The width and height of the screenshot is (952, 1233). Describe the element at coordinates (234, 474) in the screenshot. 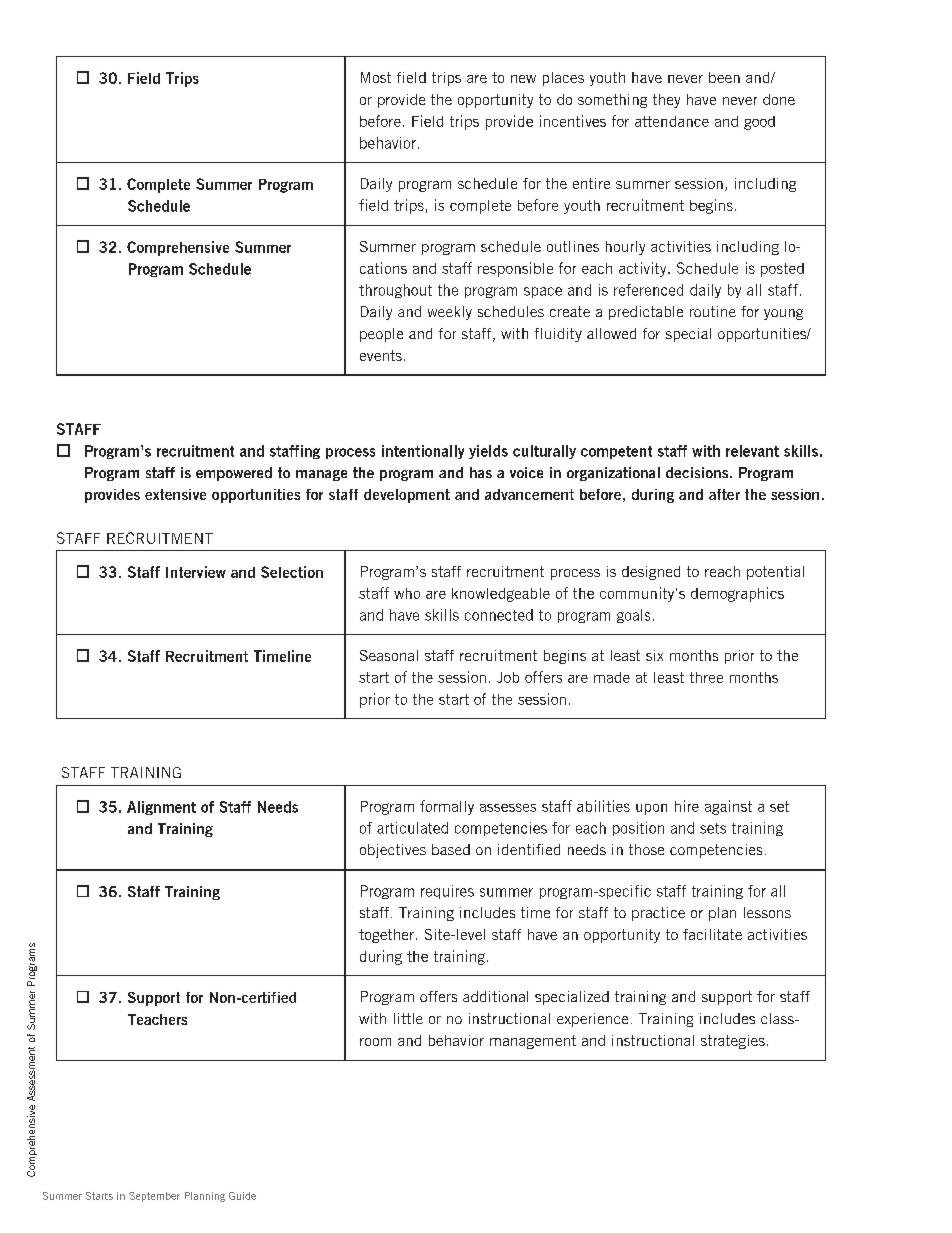

I see `empowered` at that location.
